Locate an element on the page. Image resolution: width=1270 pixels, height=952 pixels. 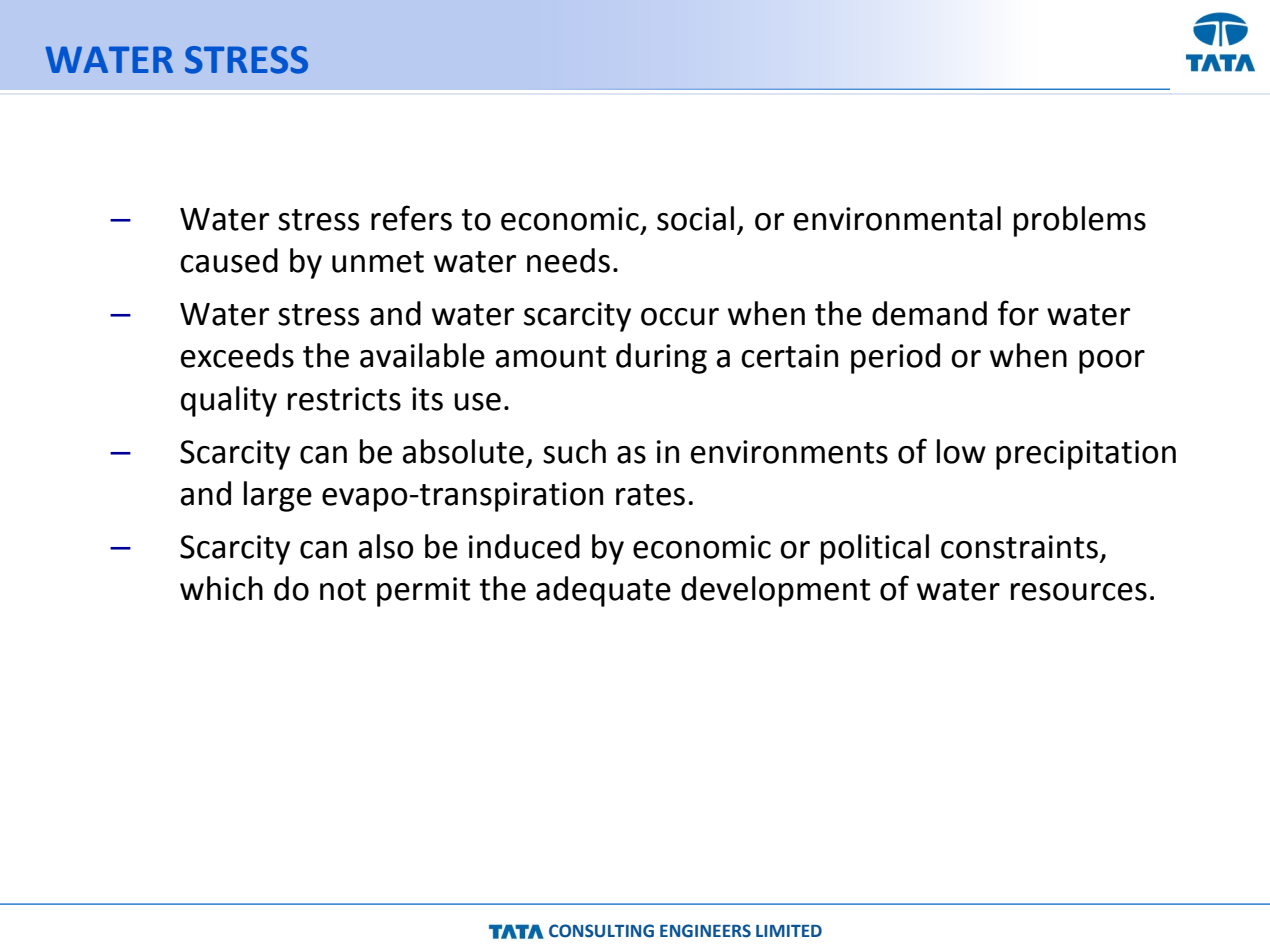
resources is located at coordinates (1079, 592).
